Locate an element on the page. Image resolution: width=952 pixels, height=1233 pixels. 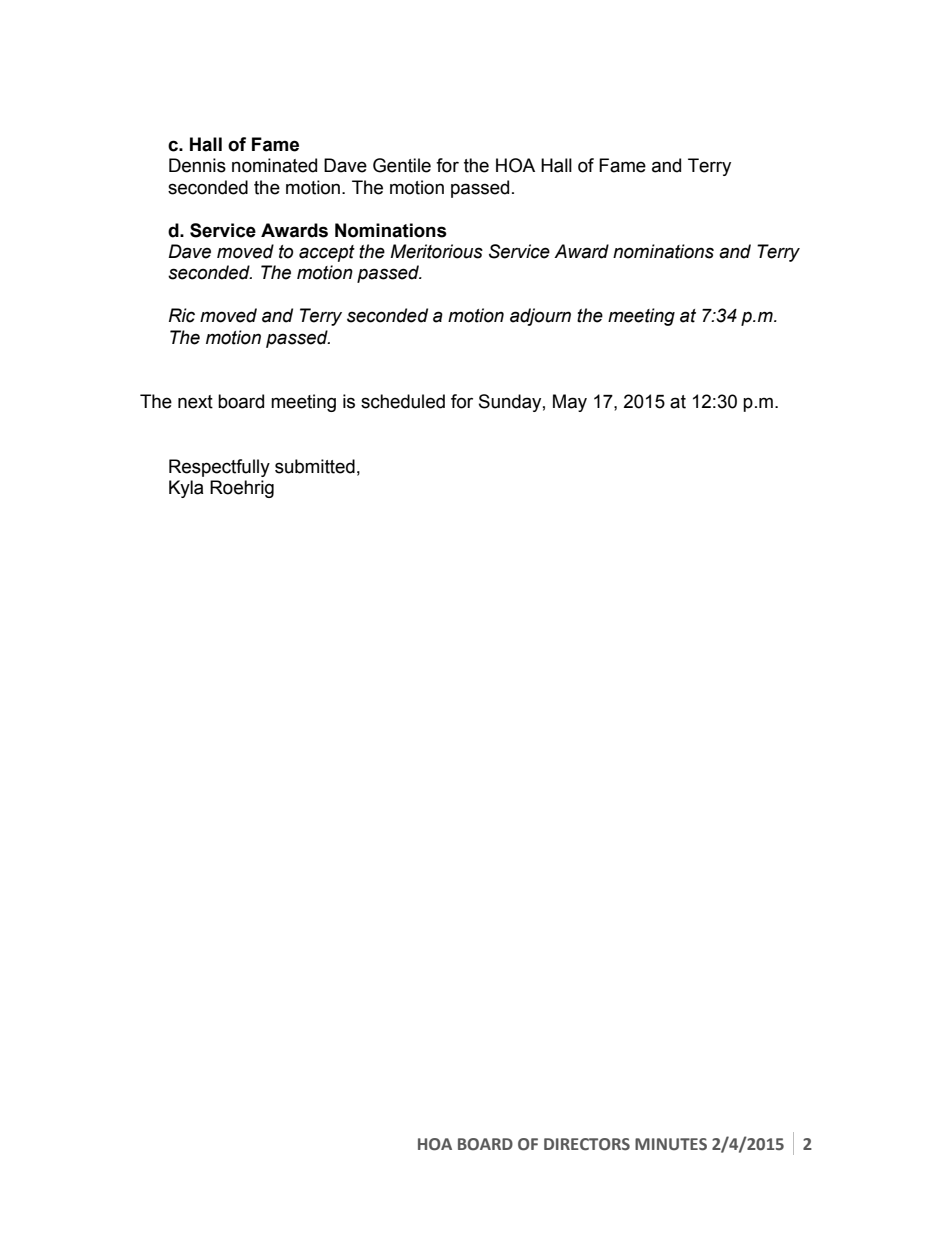
Kyla is located at coordinates (186, 489).
